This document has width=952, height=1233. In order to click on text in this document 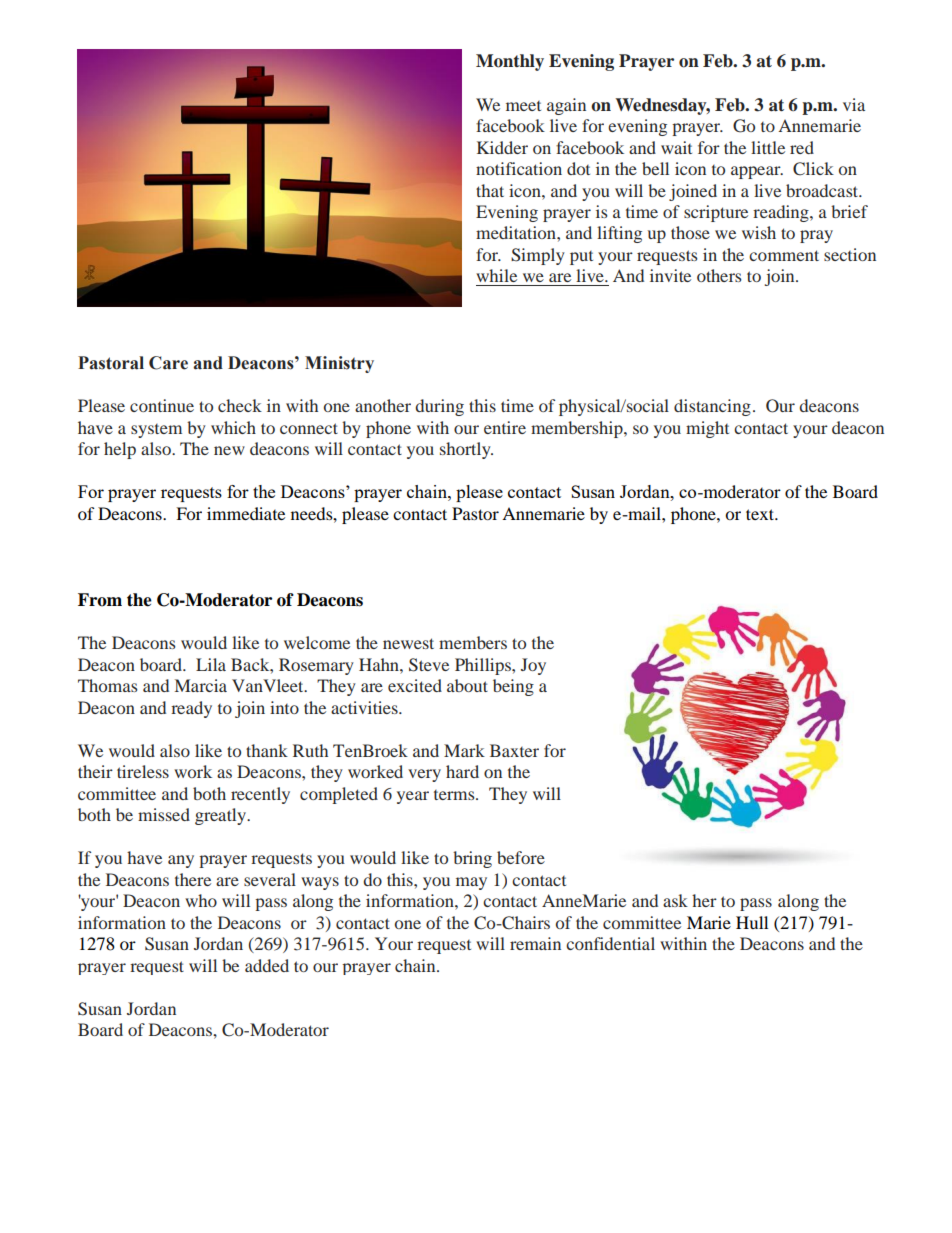, I will do `click(761, 514)`.
